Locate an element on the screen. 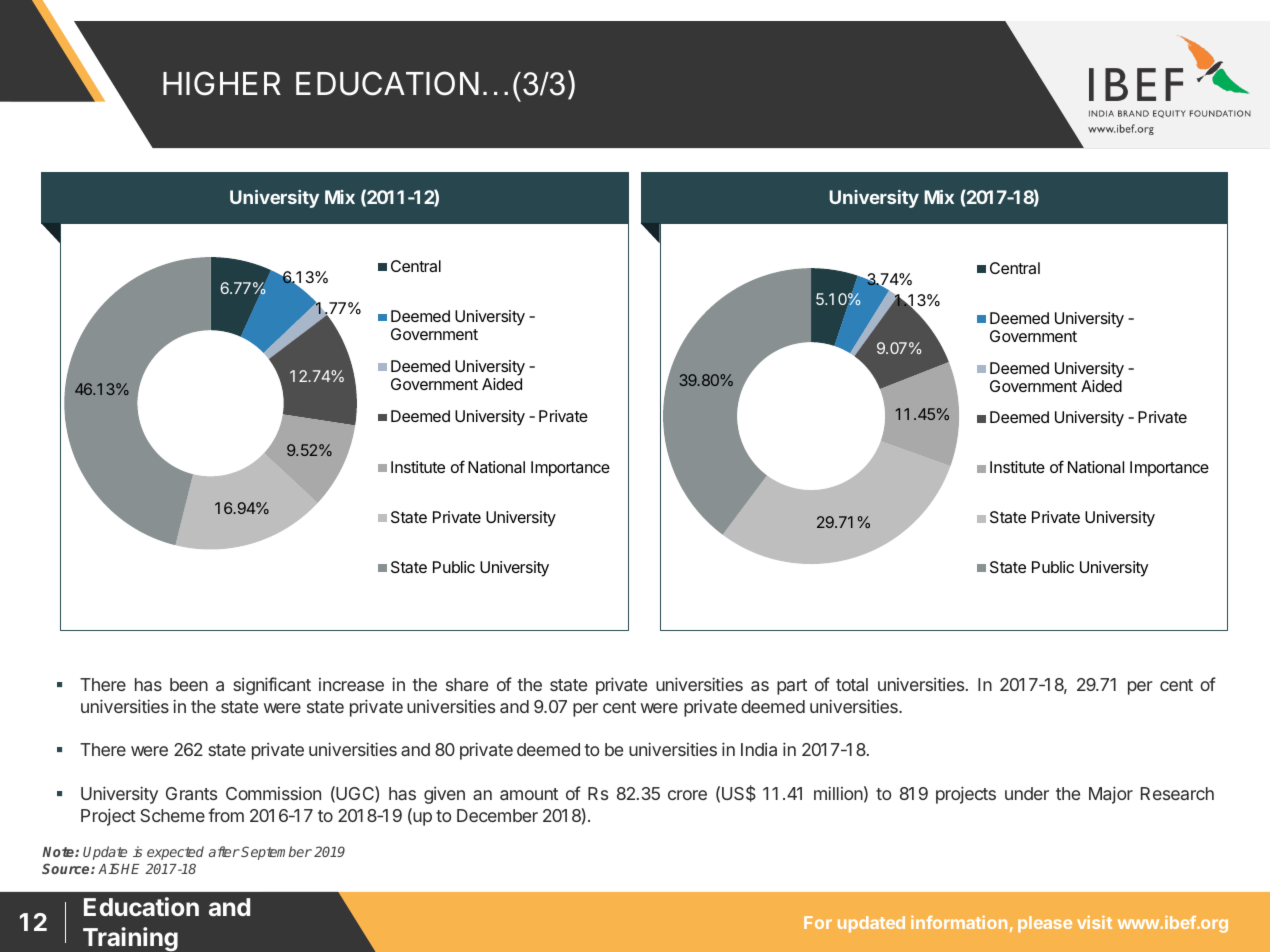 The width and height of the screenshot is (1270, 952). share is located at coordinates (467, 684).
